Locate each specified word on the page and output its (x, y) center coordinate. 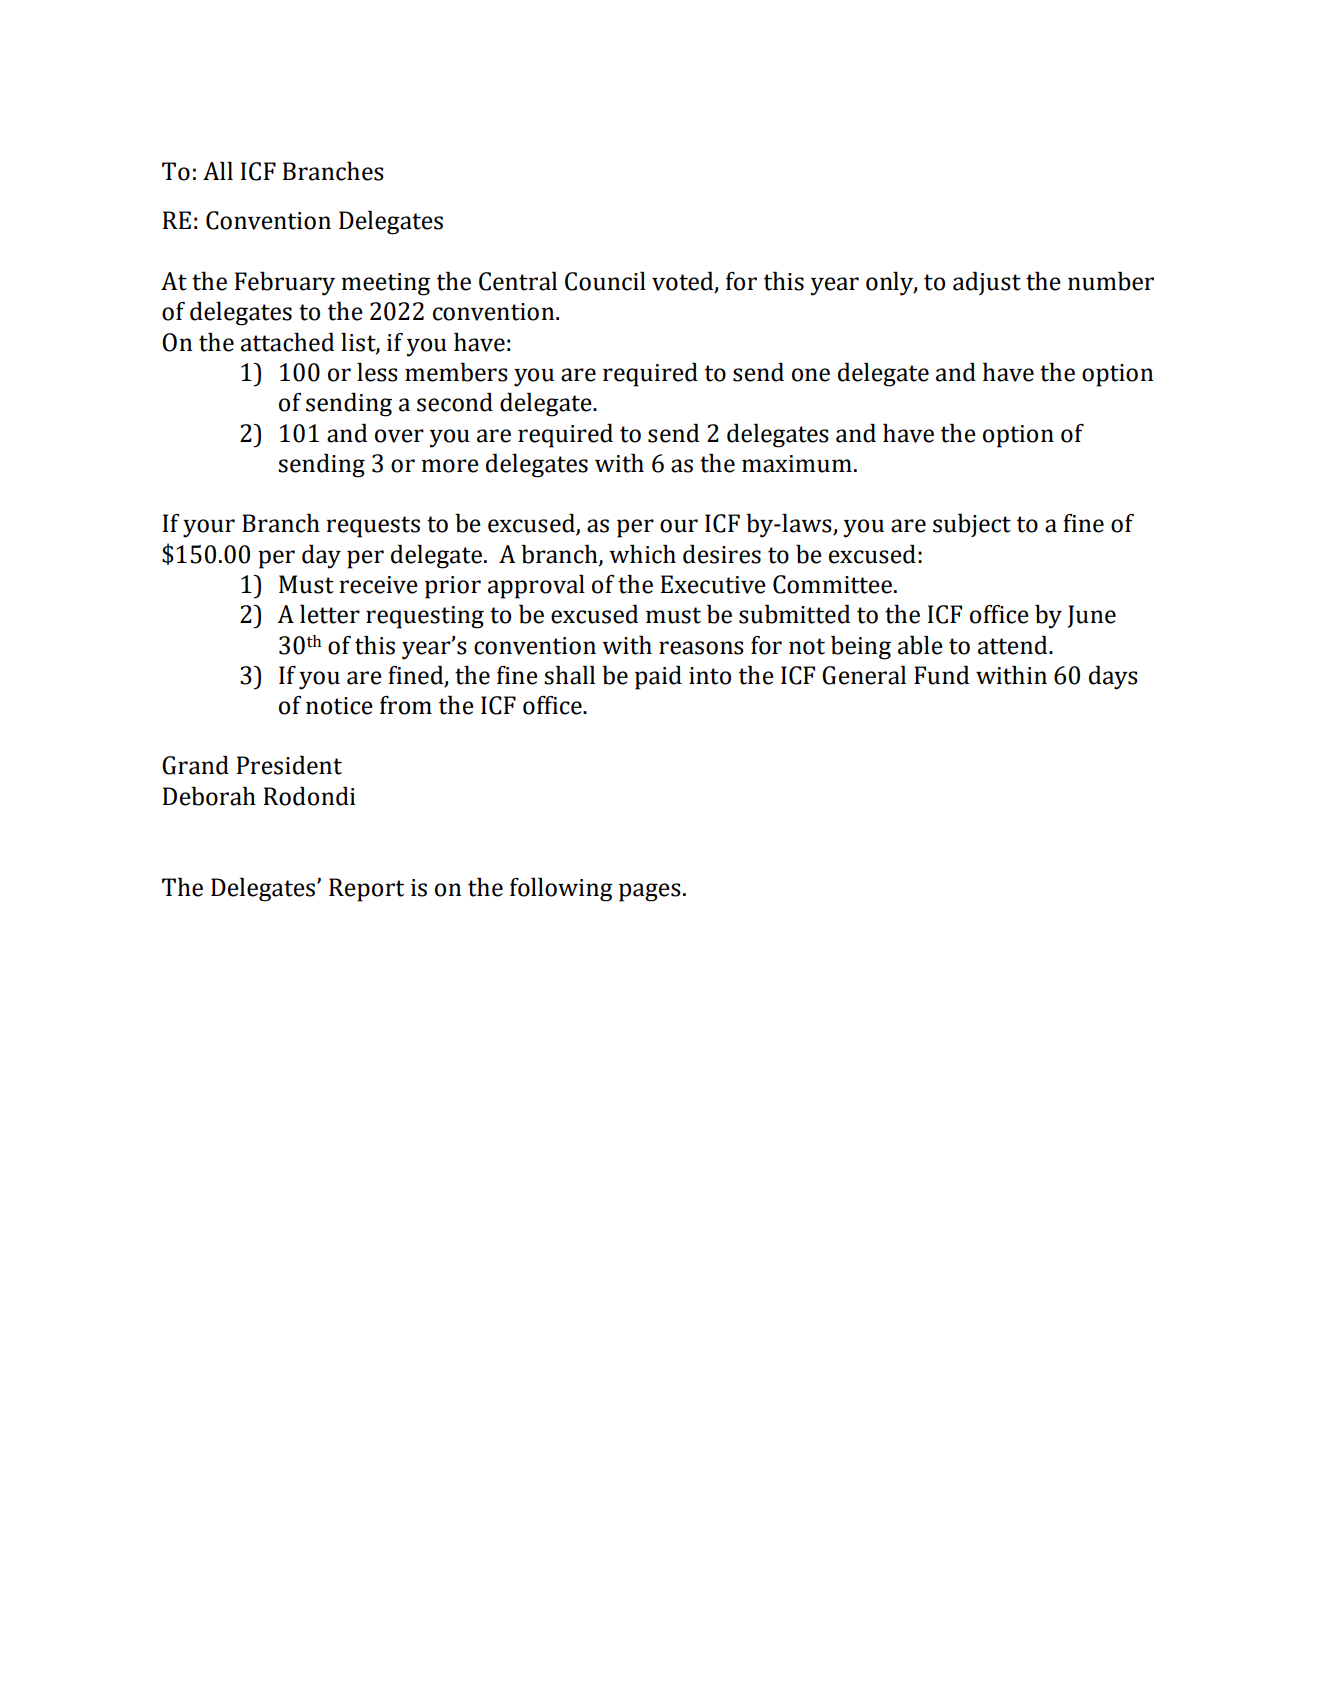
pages (650, 892)
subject (972, 525)
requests (373, 527)
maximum (797, 464)
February (285, 284)
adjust (987, 283)
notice (339, 706)
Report (366, 890)
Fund (941, 675)
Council (605, 281)
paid (658, 678)
